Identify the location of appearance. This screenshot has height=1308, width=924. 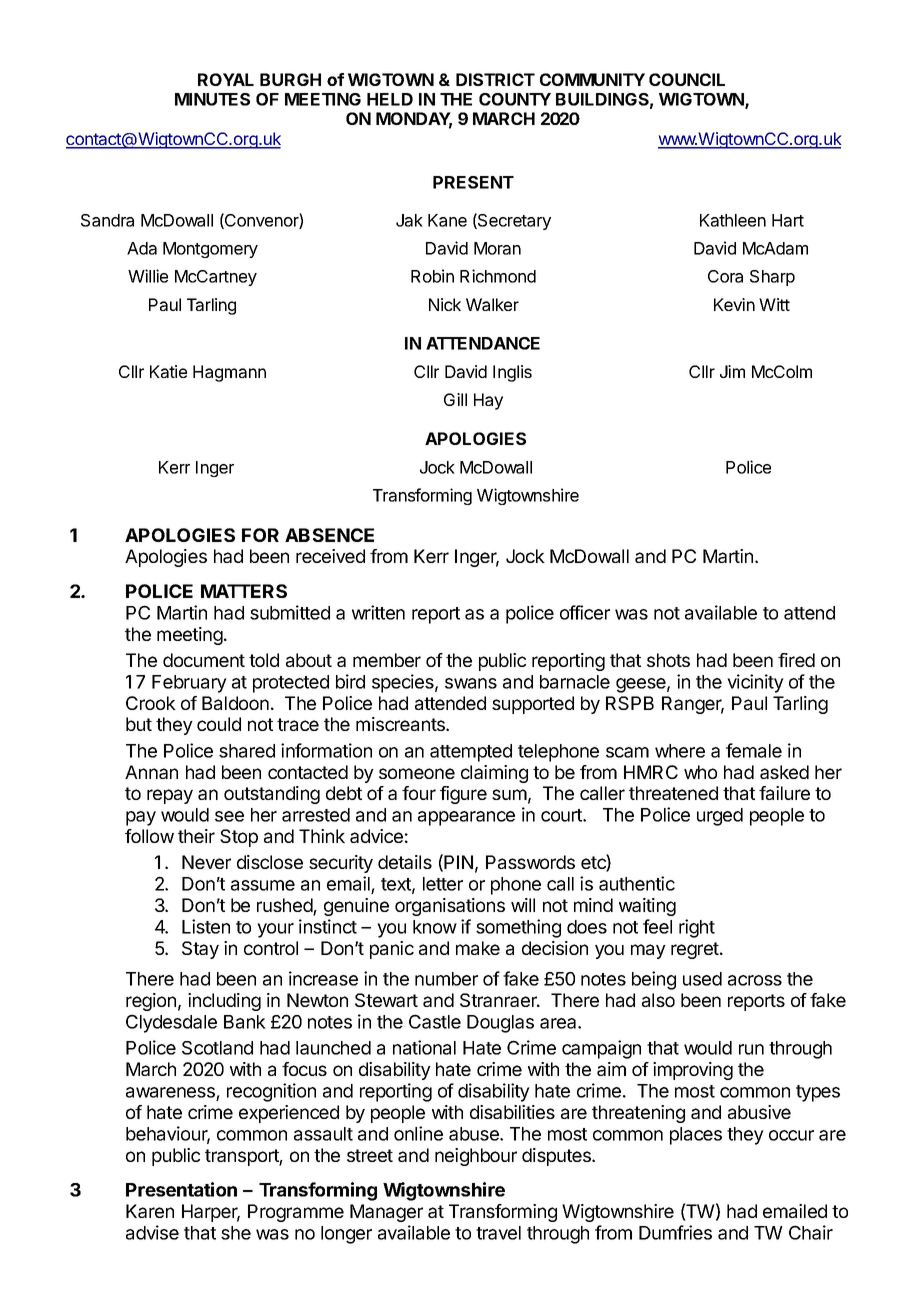
(466, 818).
